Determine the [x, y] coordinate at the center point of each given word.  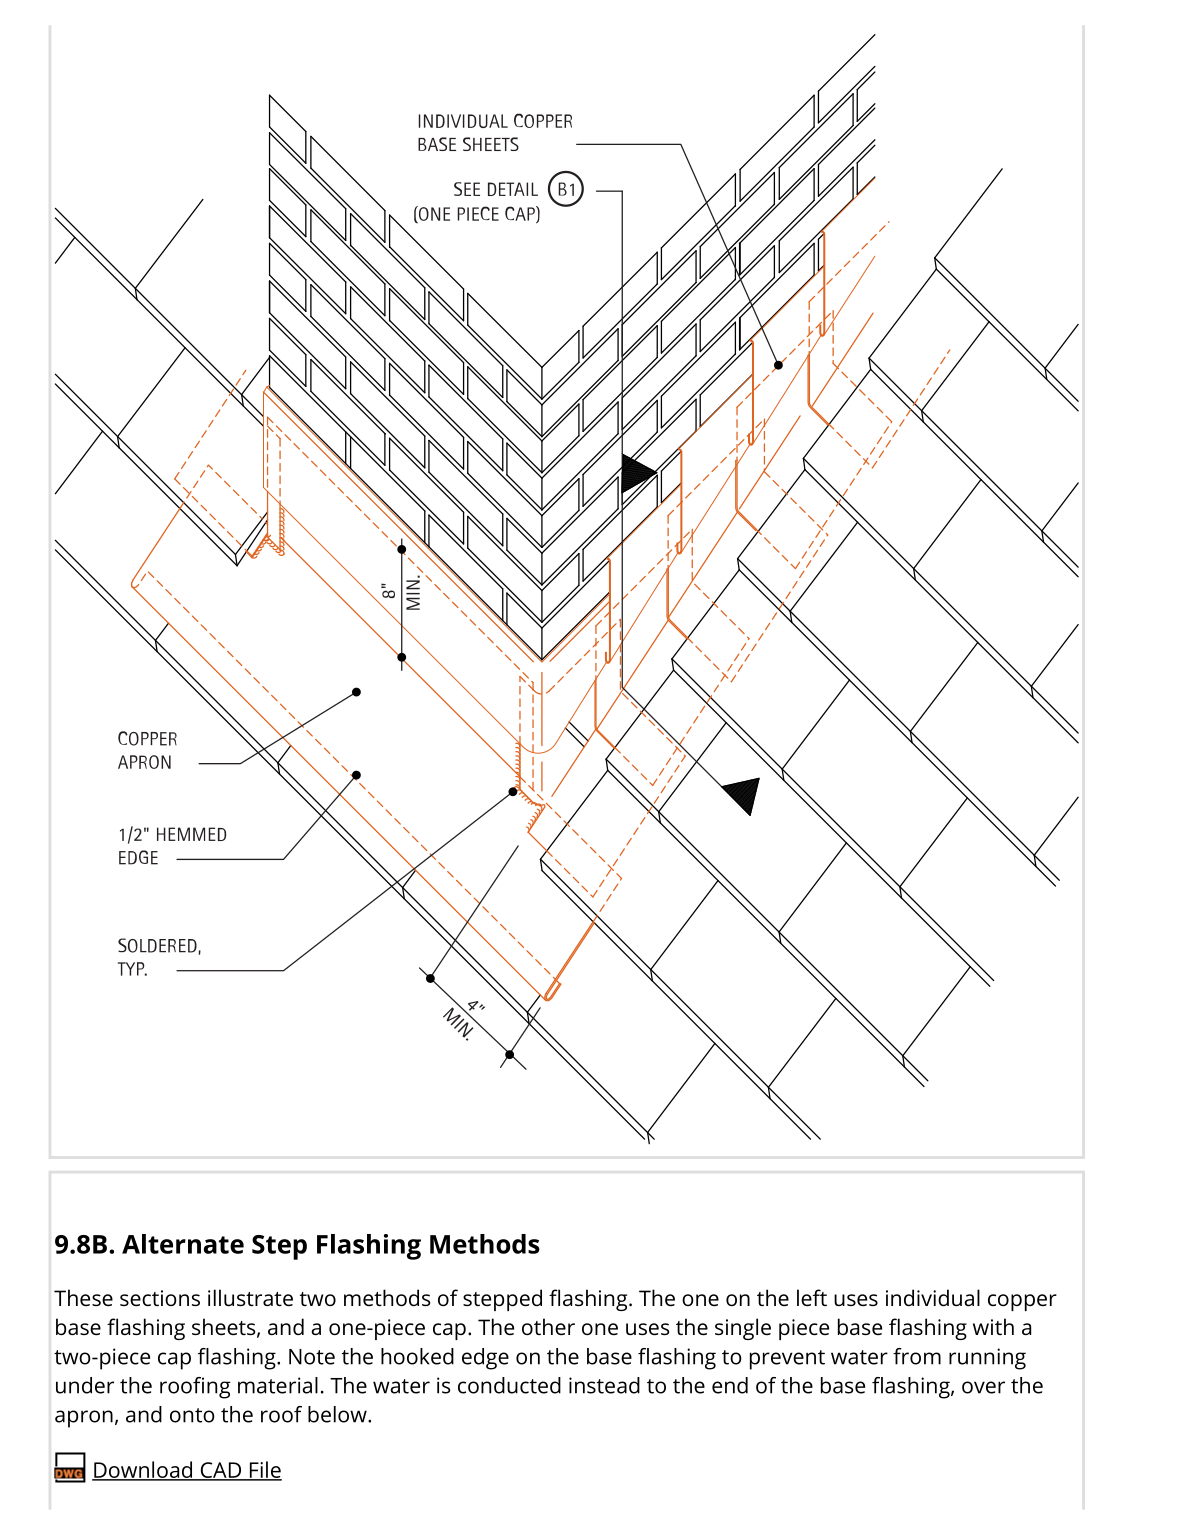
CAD [220, 1471]
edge [485, 1359]
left [812, 1297]
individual [933, 1297]
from [917, 1356]
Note [312, 1357]
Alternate [183, 1244]
